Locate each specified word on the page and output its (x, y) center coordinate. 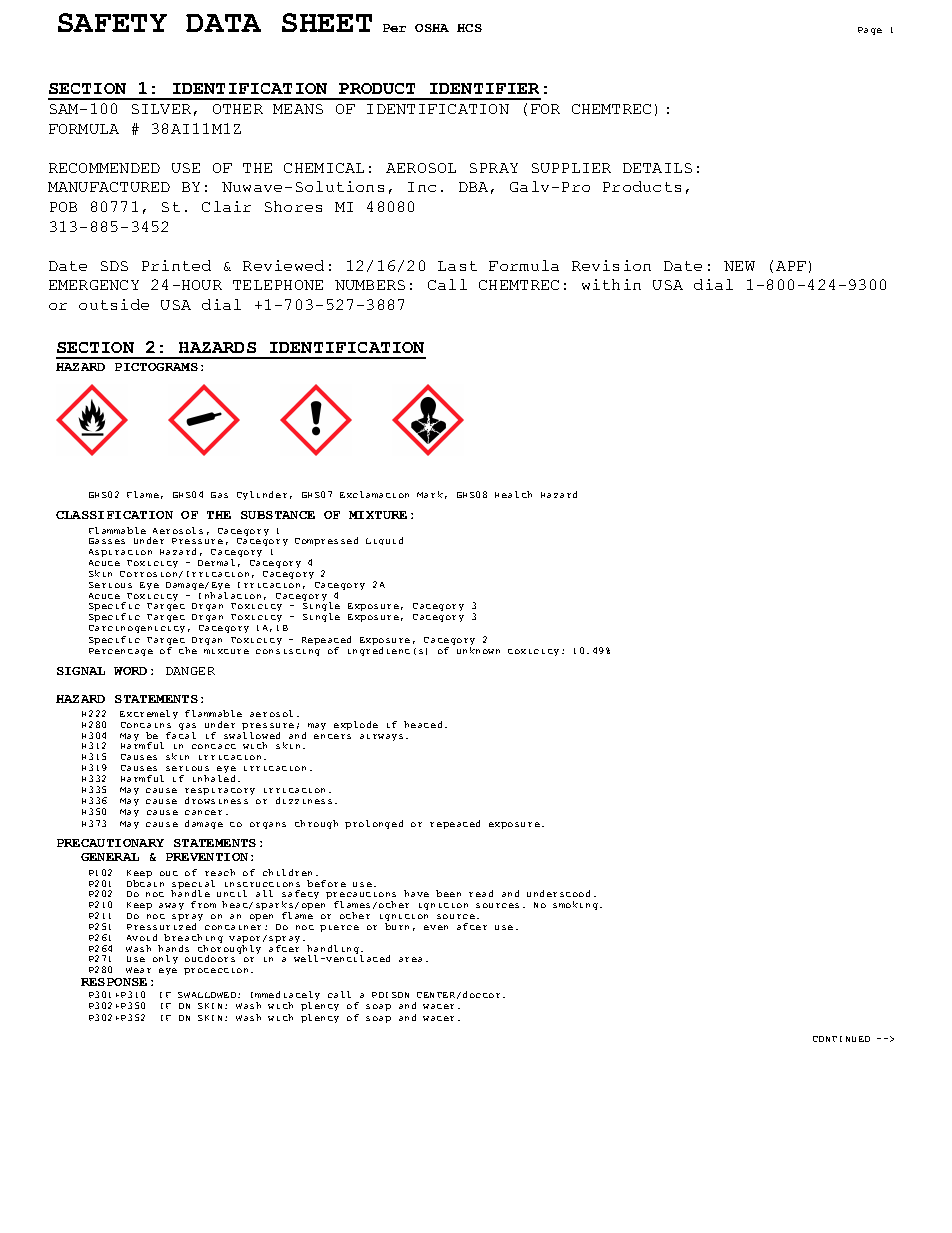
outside (114, 304)
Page (870, 31)
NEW (739, 266)
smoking (577, 905)
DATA (223, 23)
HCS (469, 28)
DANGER (190, 671)
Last (457, 266)
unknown (478, 650)
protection (216, 971)
